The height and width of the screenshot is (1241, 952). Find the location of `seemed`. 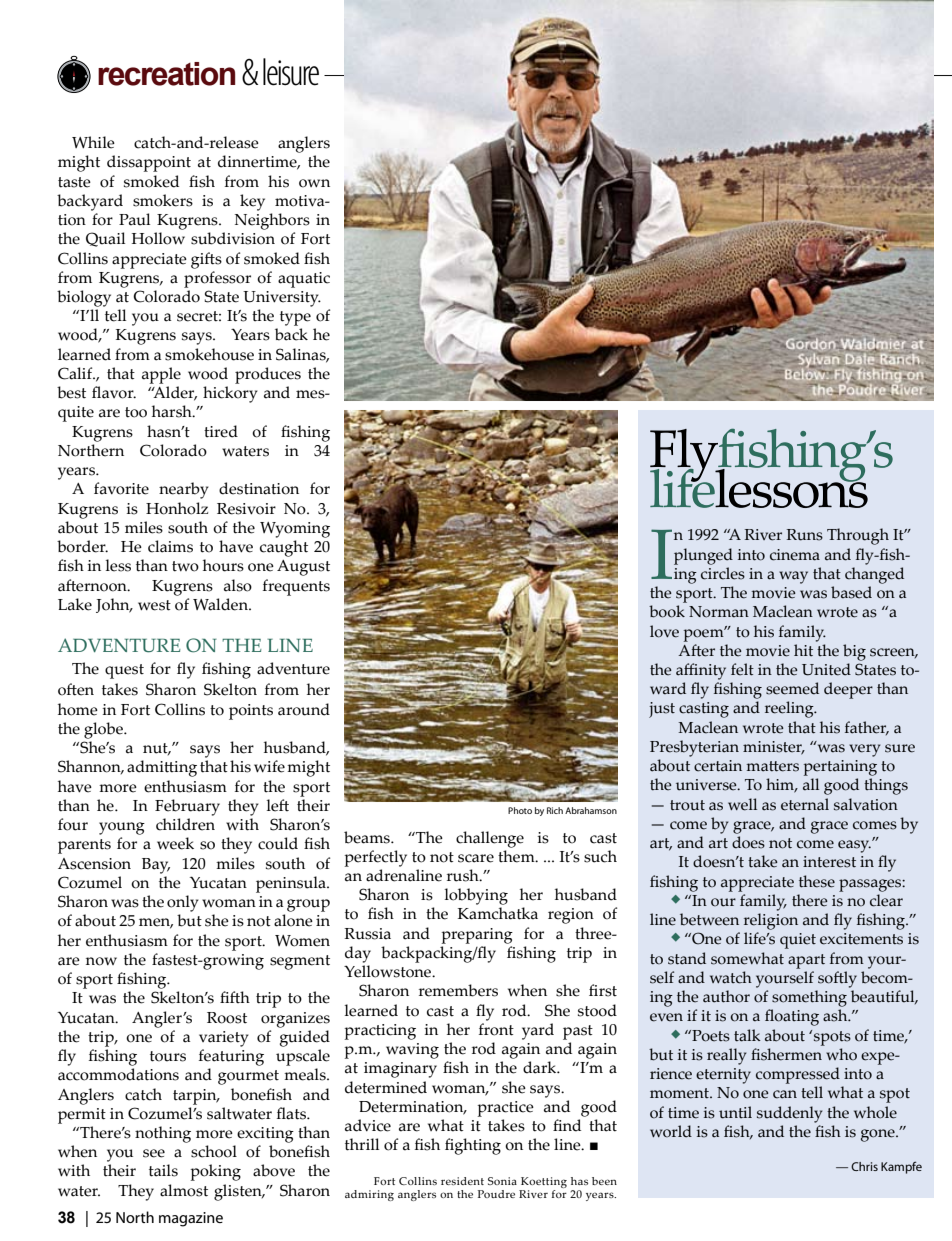

seemed is located at coordinates (792, 688).
